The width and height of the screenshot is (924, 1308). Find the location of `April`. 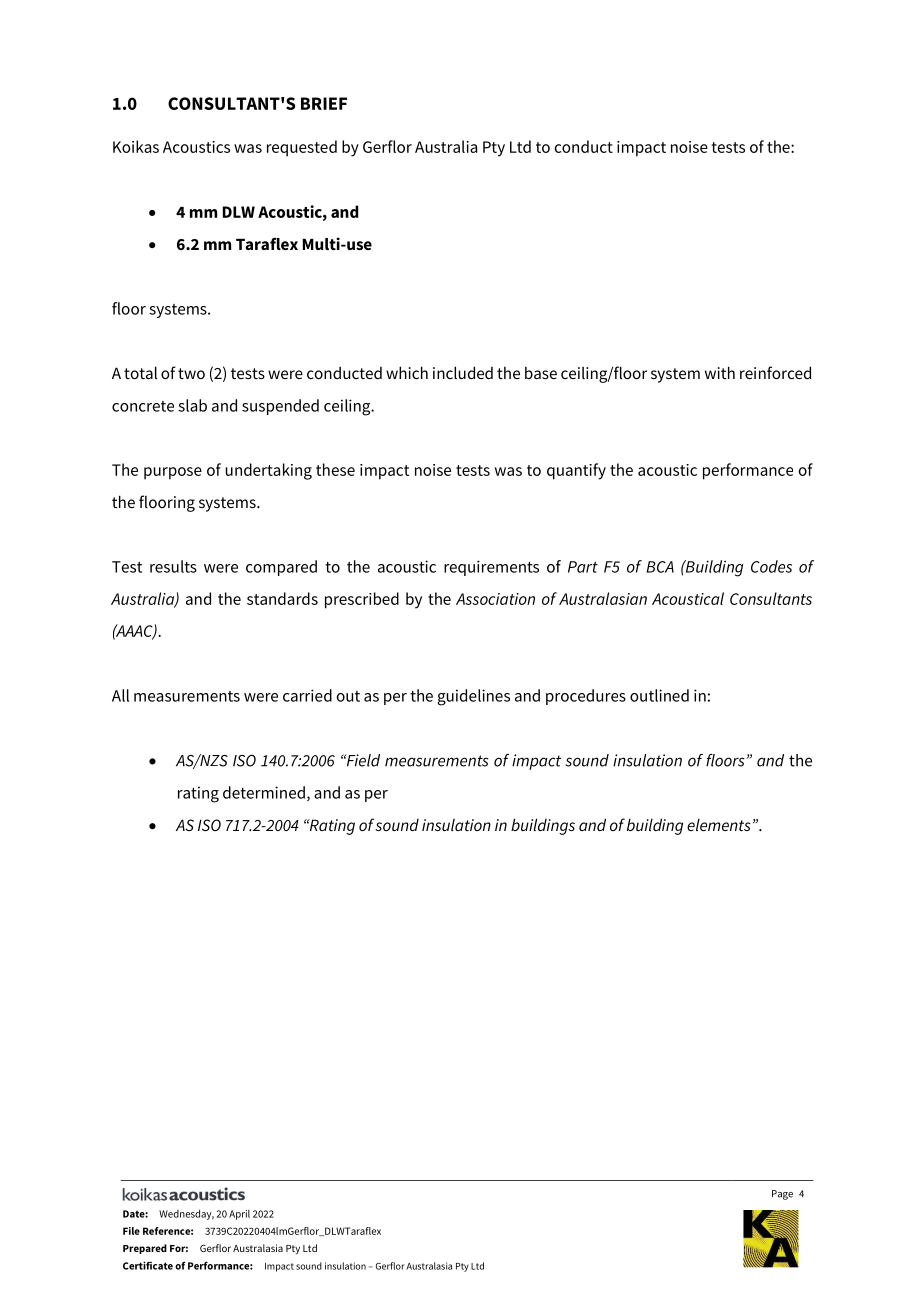

April is located at coordinates (239, 1215).
